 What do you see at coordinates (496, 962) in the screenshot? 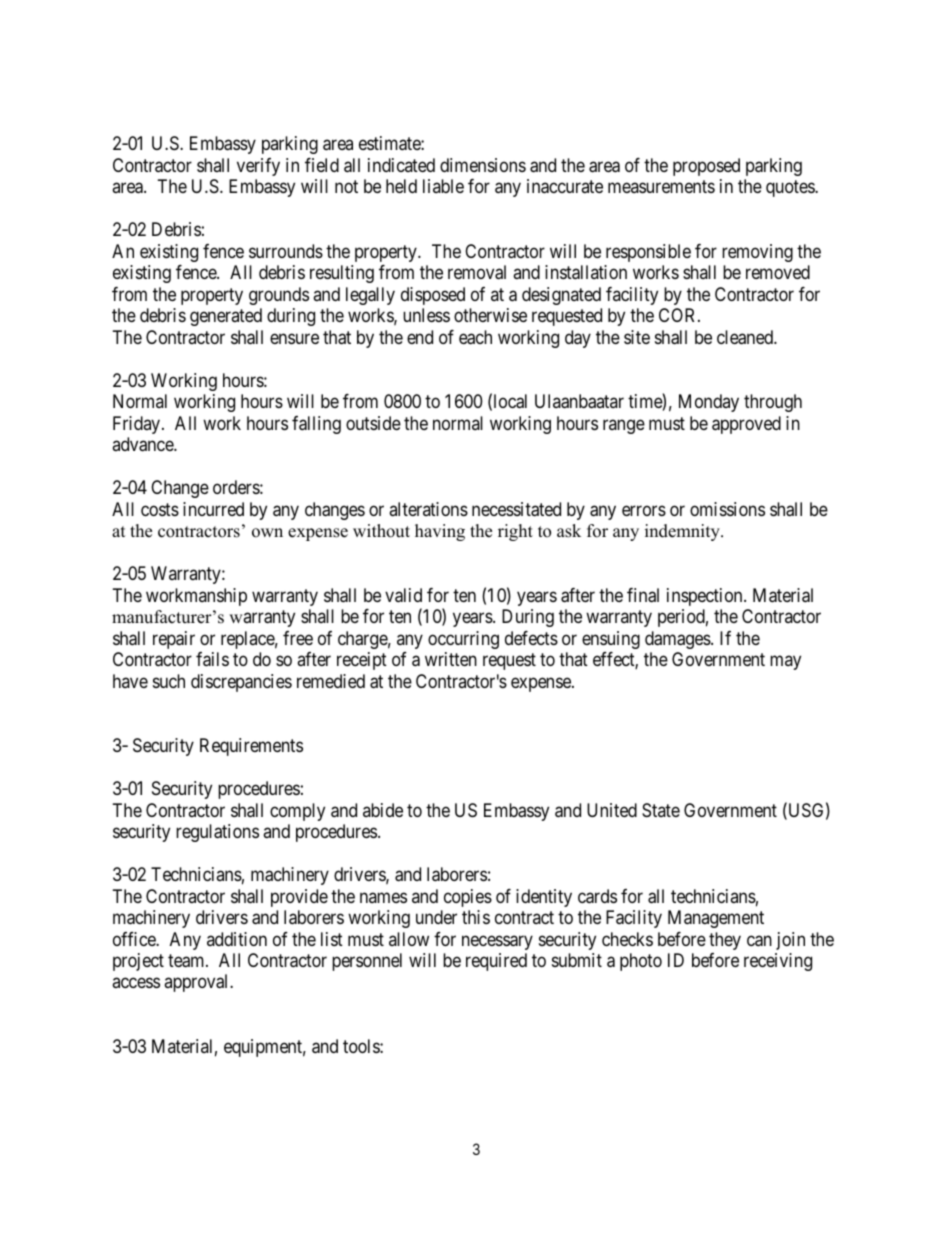
I see `required` at bounding box center [496, 962].
